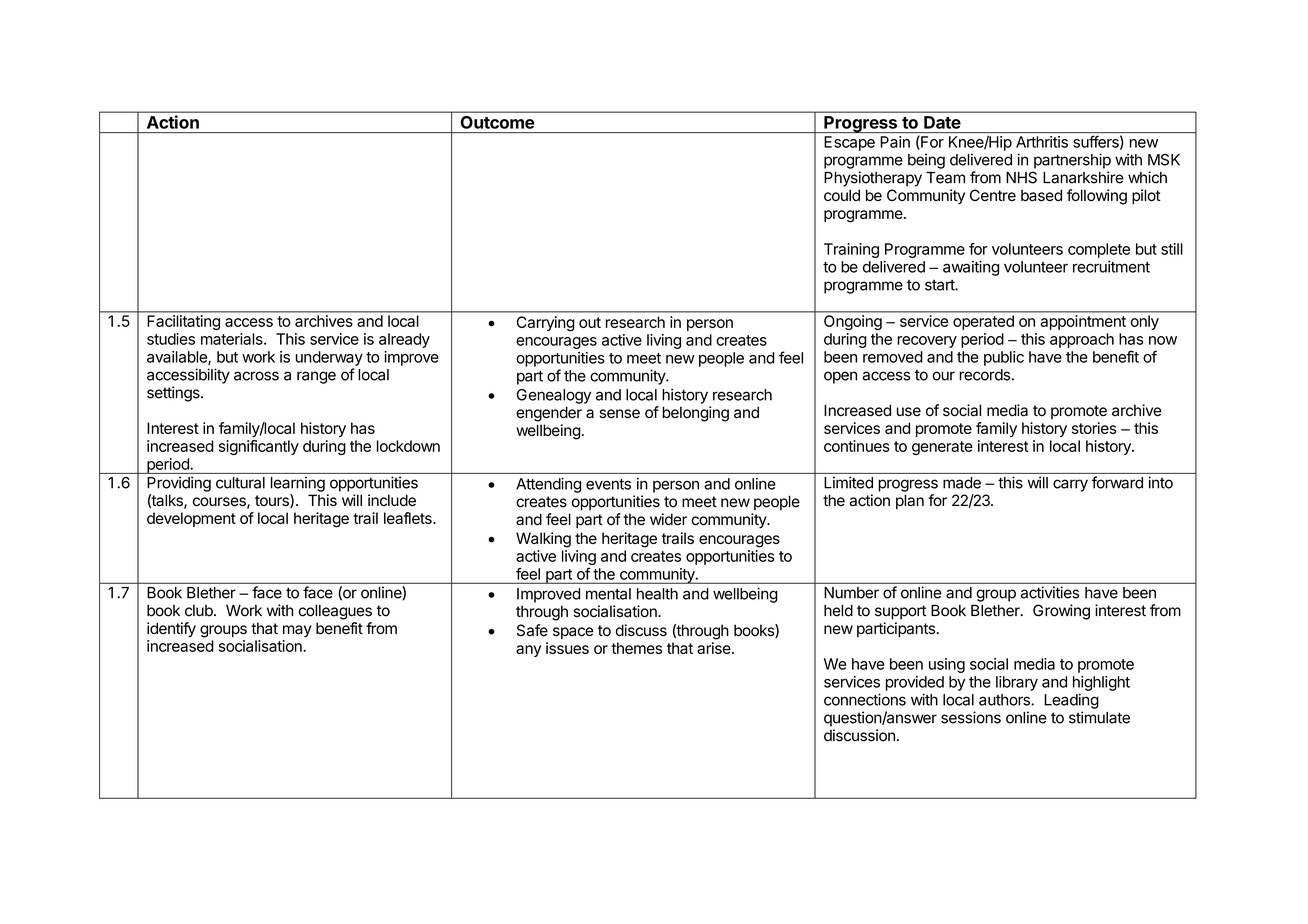 This image has height=924, width=1308. Describe the element at coordinates (1042, 142) in the image. I see `Arthritis` at that location.
